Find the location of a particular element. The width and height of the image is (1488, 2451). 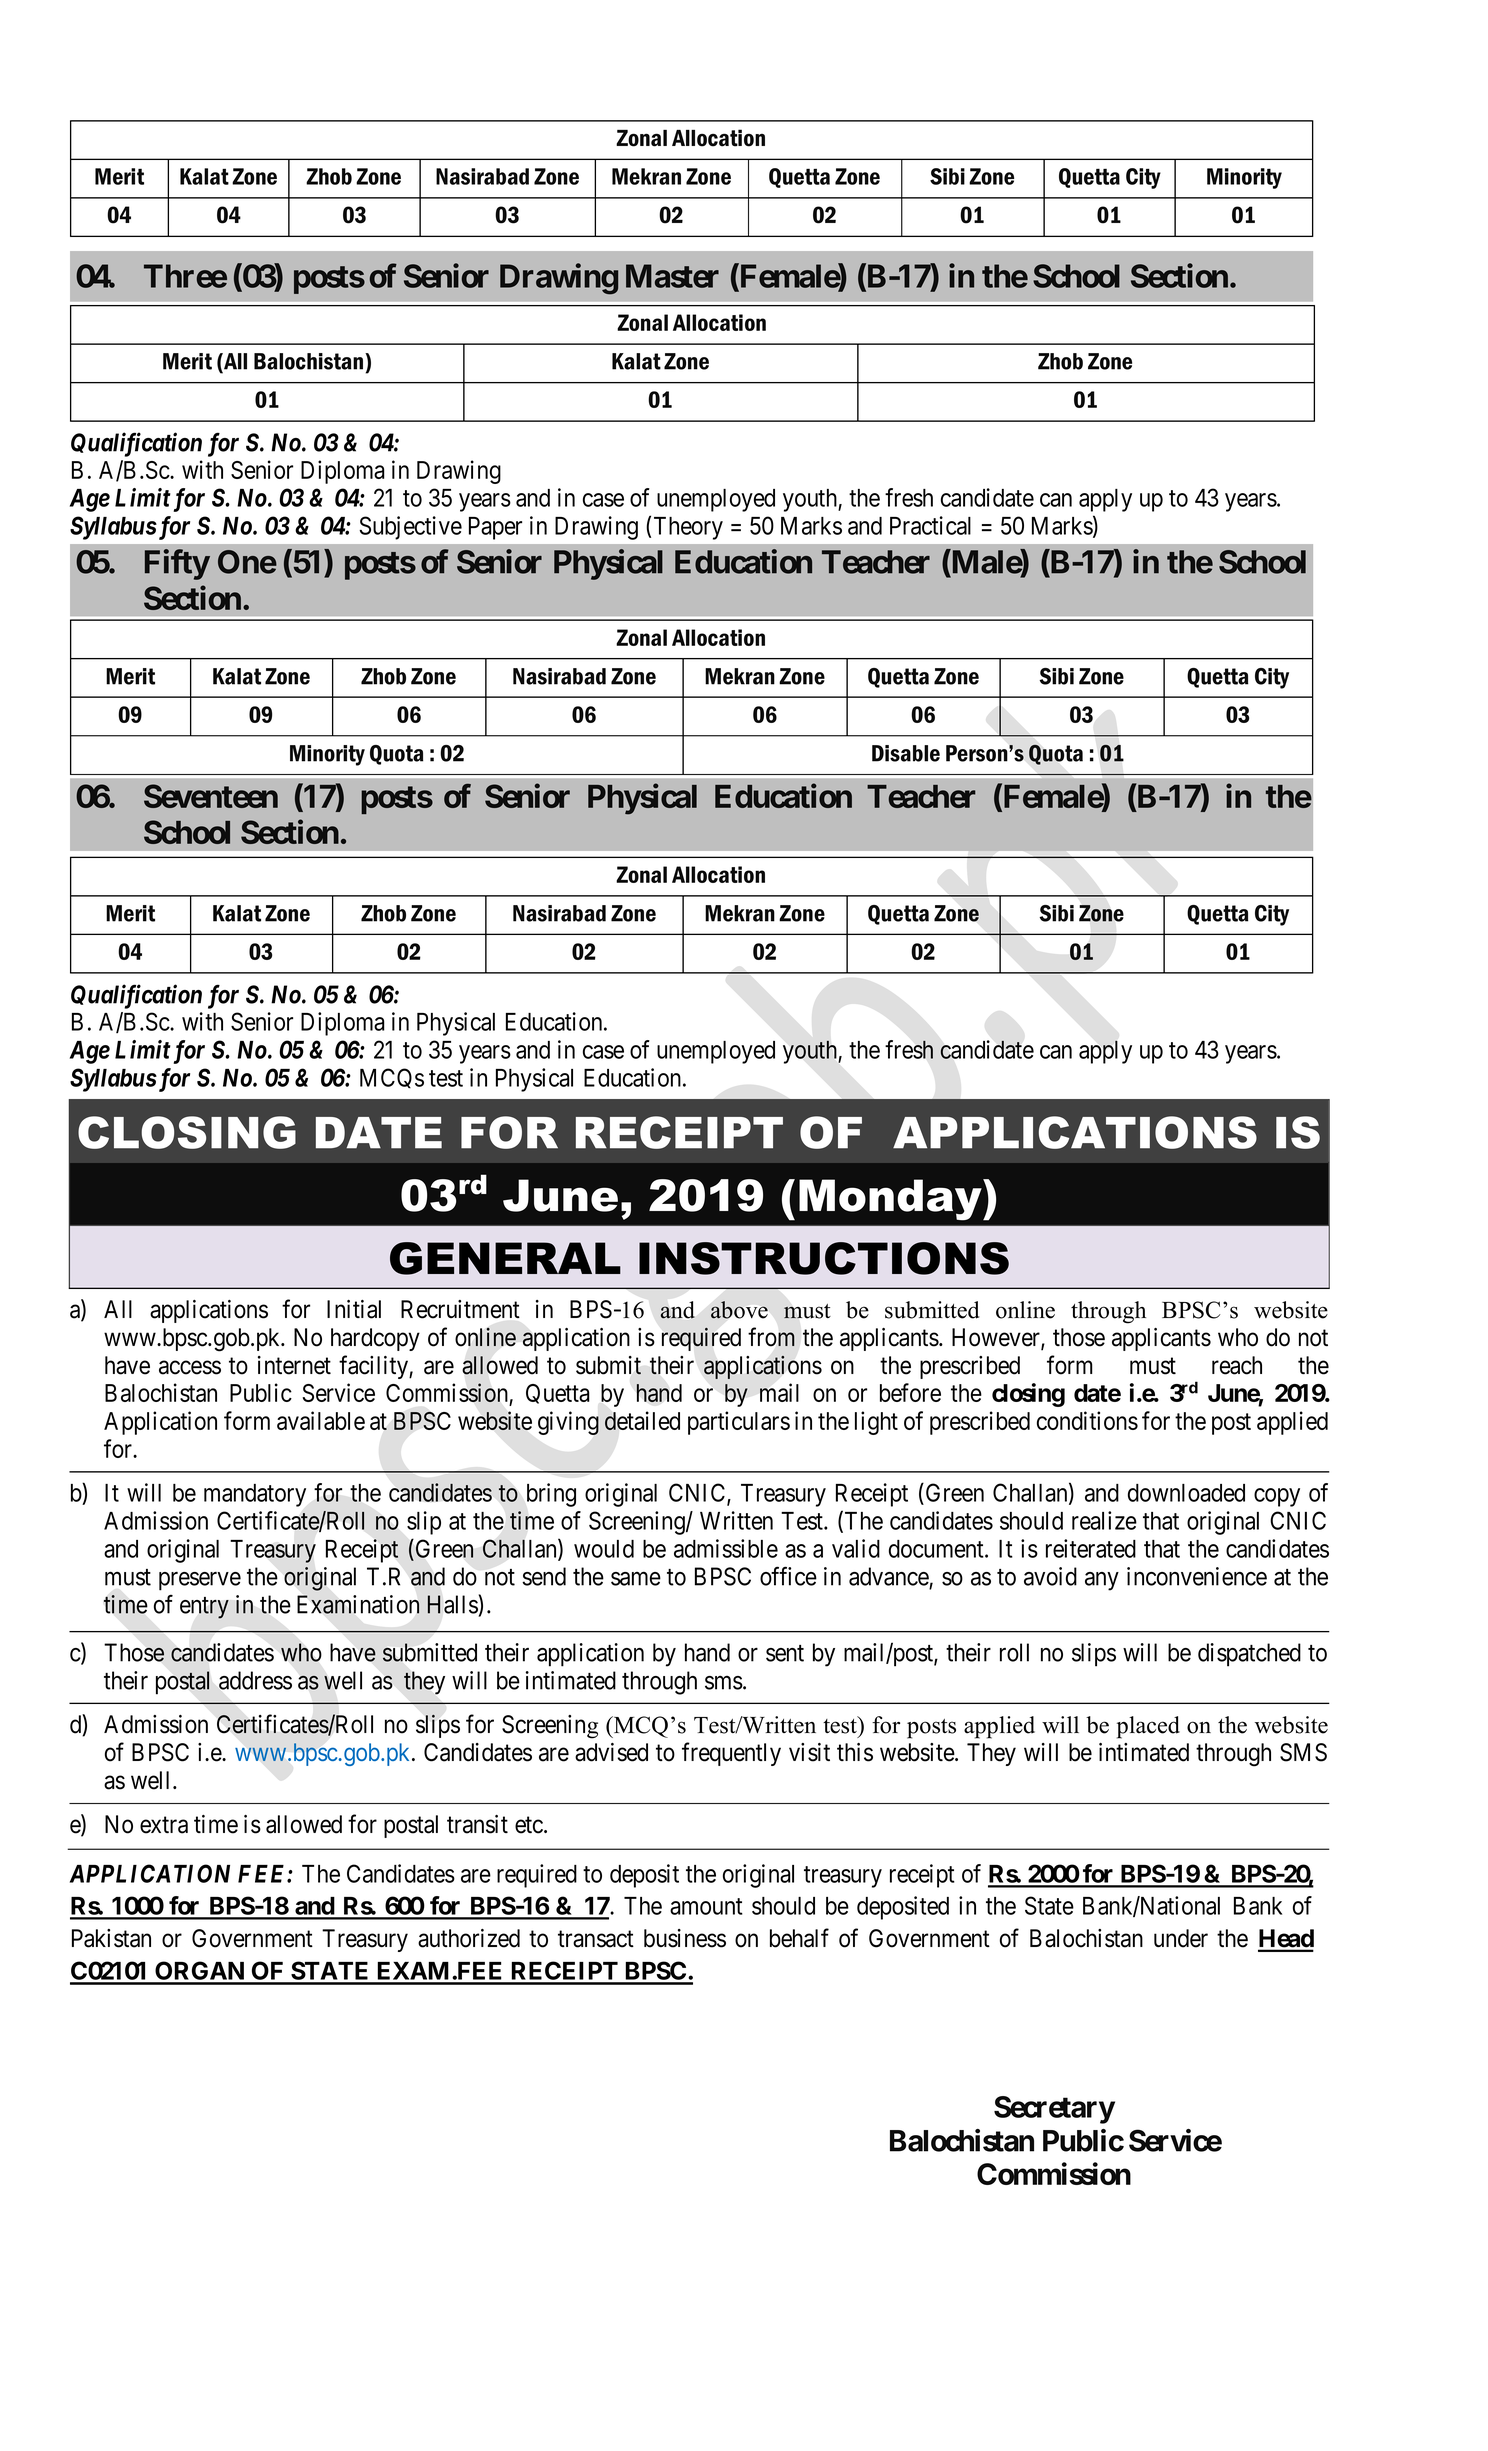

Initial is located at coordinates (354, 1309).
